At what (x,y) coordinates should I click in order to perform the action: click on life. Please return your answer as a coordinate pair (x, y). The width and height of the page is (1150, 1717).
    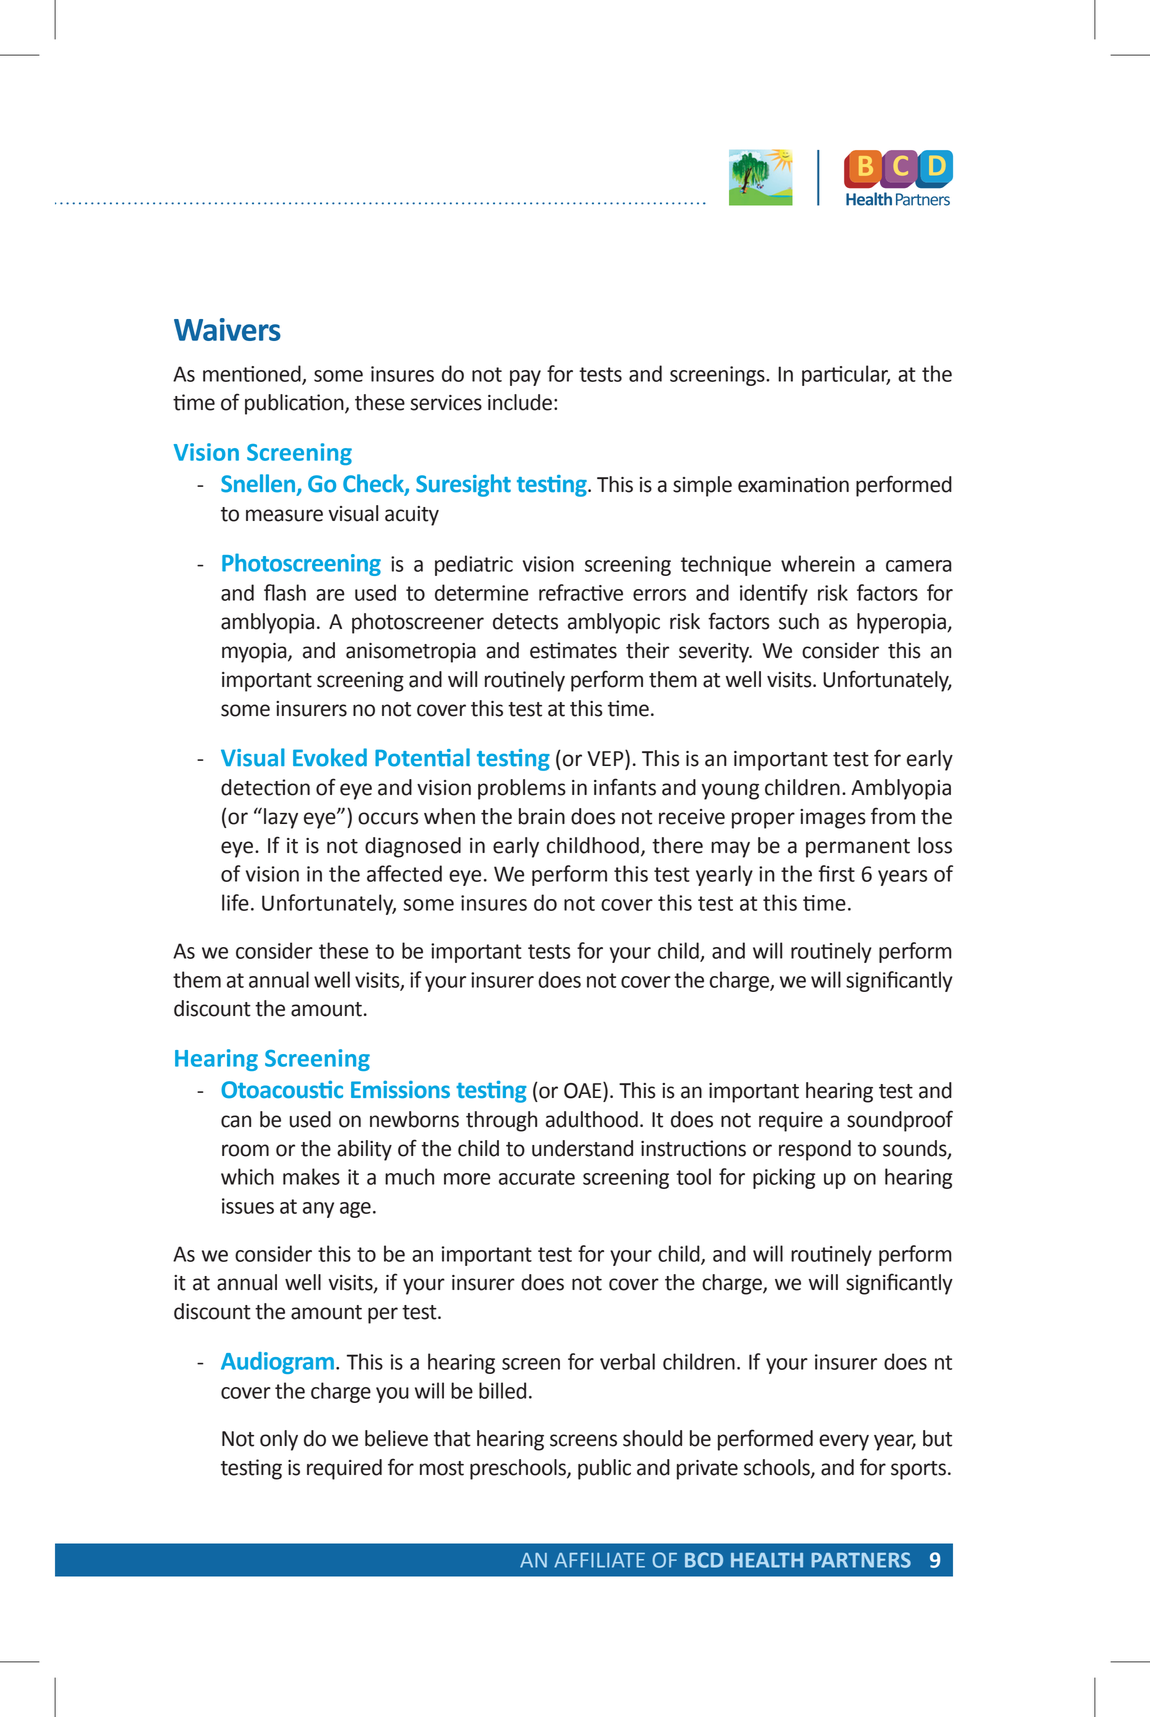
    Looking at the image, I should click on (235, 902).
